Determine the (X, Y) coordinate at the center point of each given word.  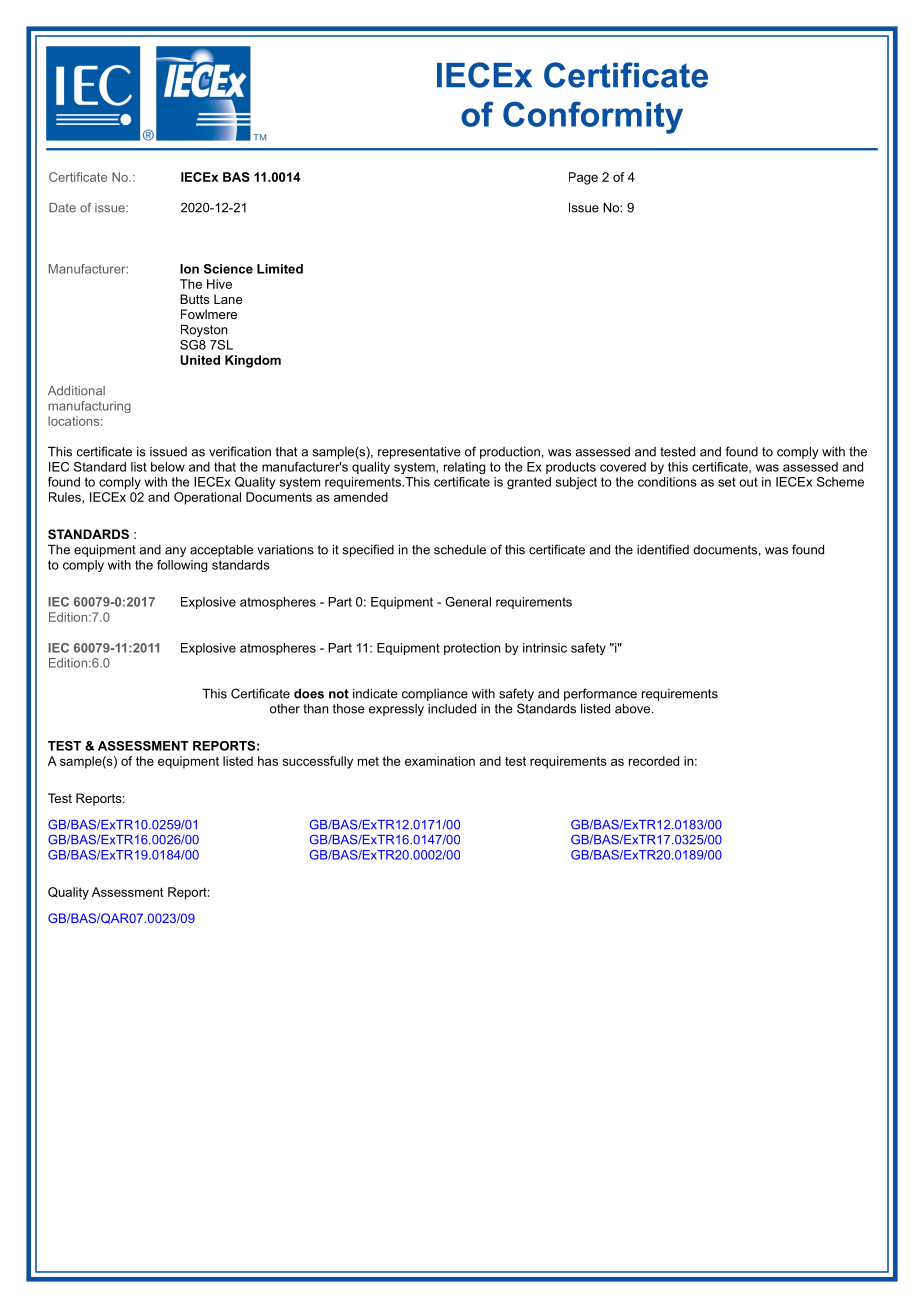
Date (62, 208)
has (268, 761)
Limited (280, 269)
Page (583, 178)
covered (623, 467)
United (200, 360)
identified (663, 549)
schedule (460, 549)
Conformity (593, 117)
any (175, 552)
